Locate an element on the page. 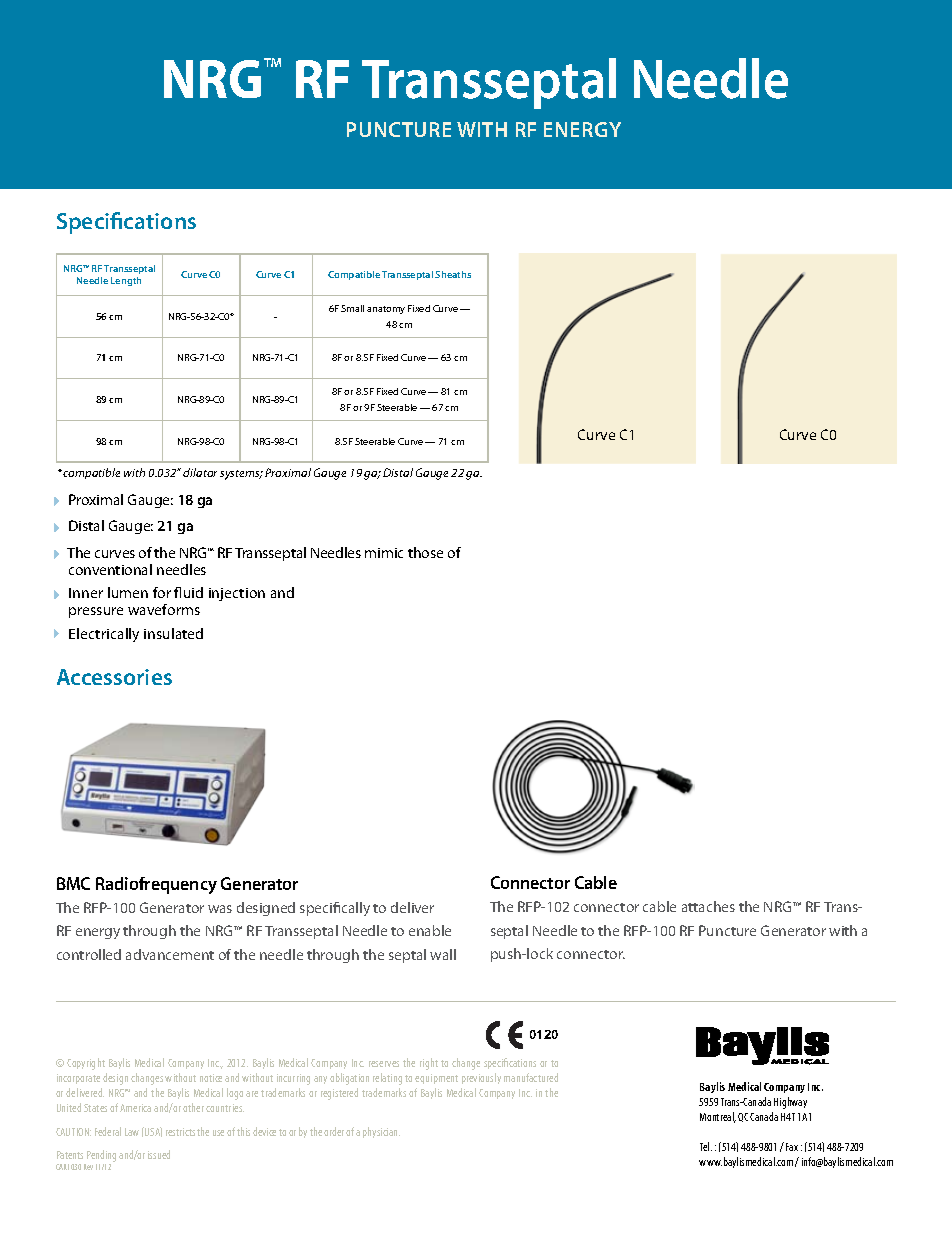  Length is located at coordinates (126, 281).
